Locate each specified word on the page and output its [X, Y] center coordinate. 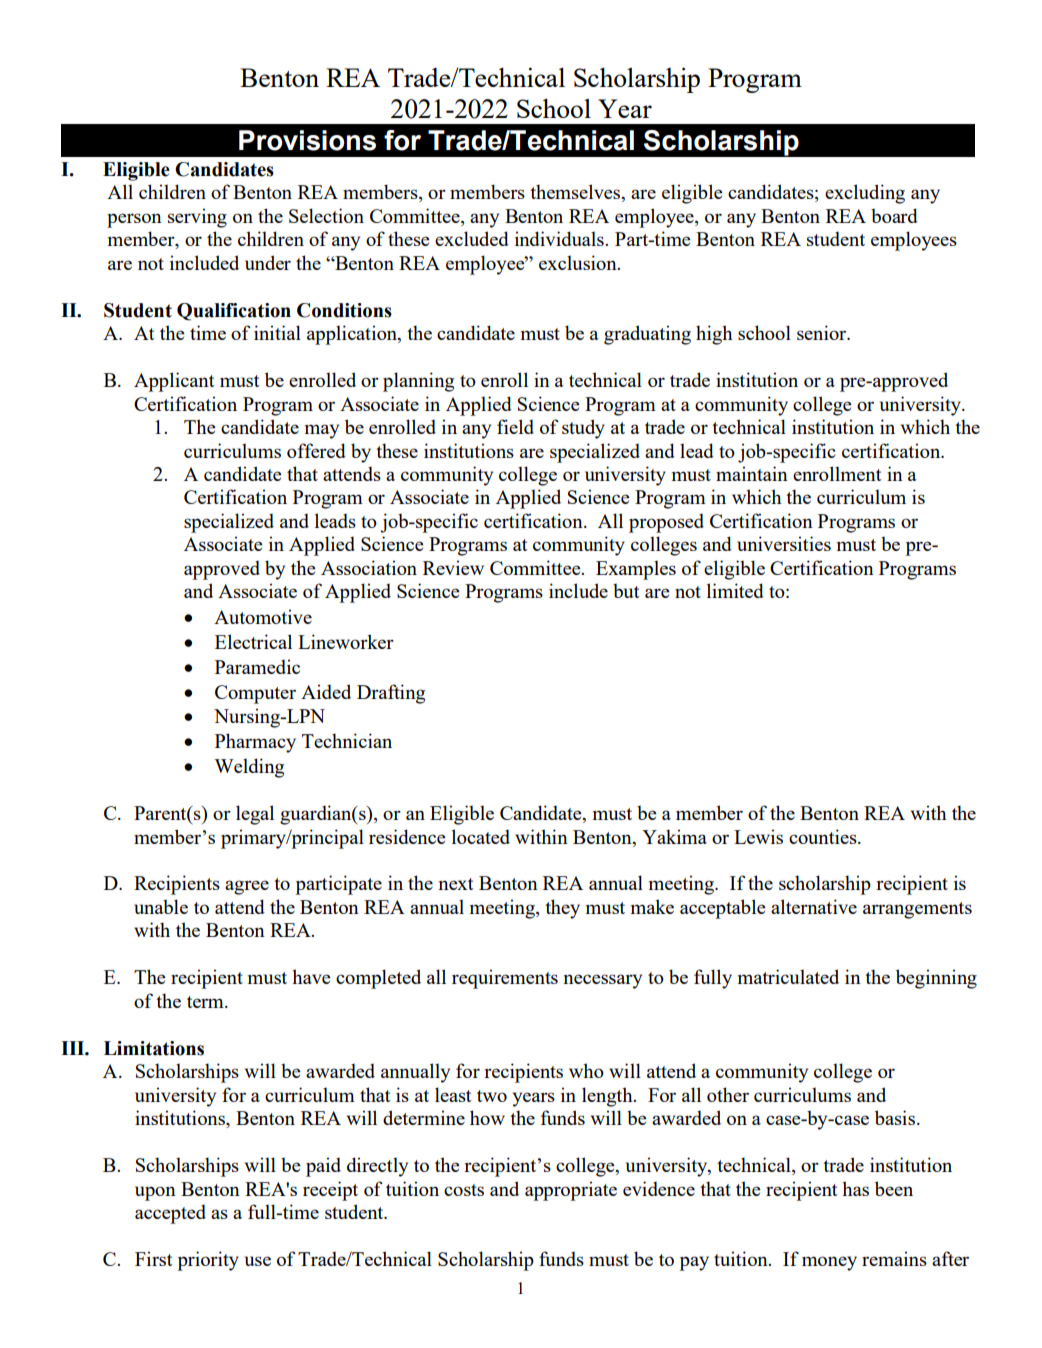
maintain [752, 473]
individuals [560, 238]
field [515, 426]
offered [316, 450]
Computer [255, 694]
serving [197, 218]
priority [208, 1261]
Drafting [391, 694]
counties [824, 836]
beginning [936, 979]
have [311, 976]
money [829, 1263]
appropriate [571, 1191]
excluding [865, 194]
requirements [505, 979]
